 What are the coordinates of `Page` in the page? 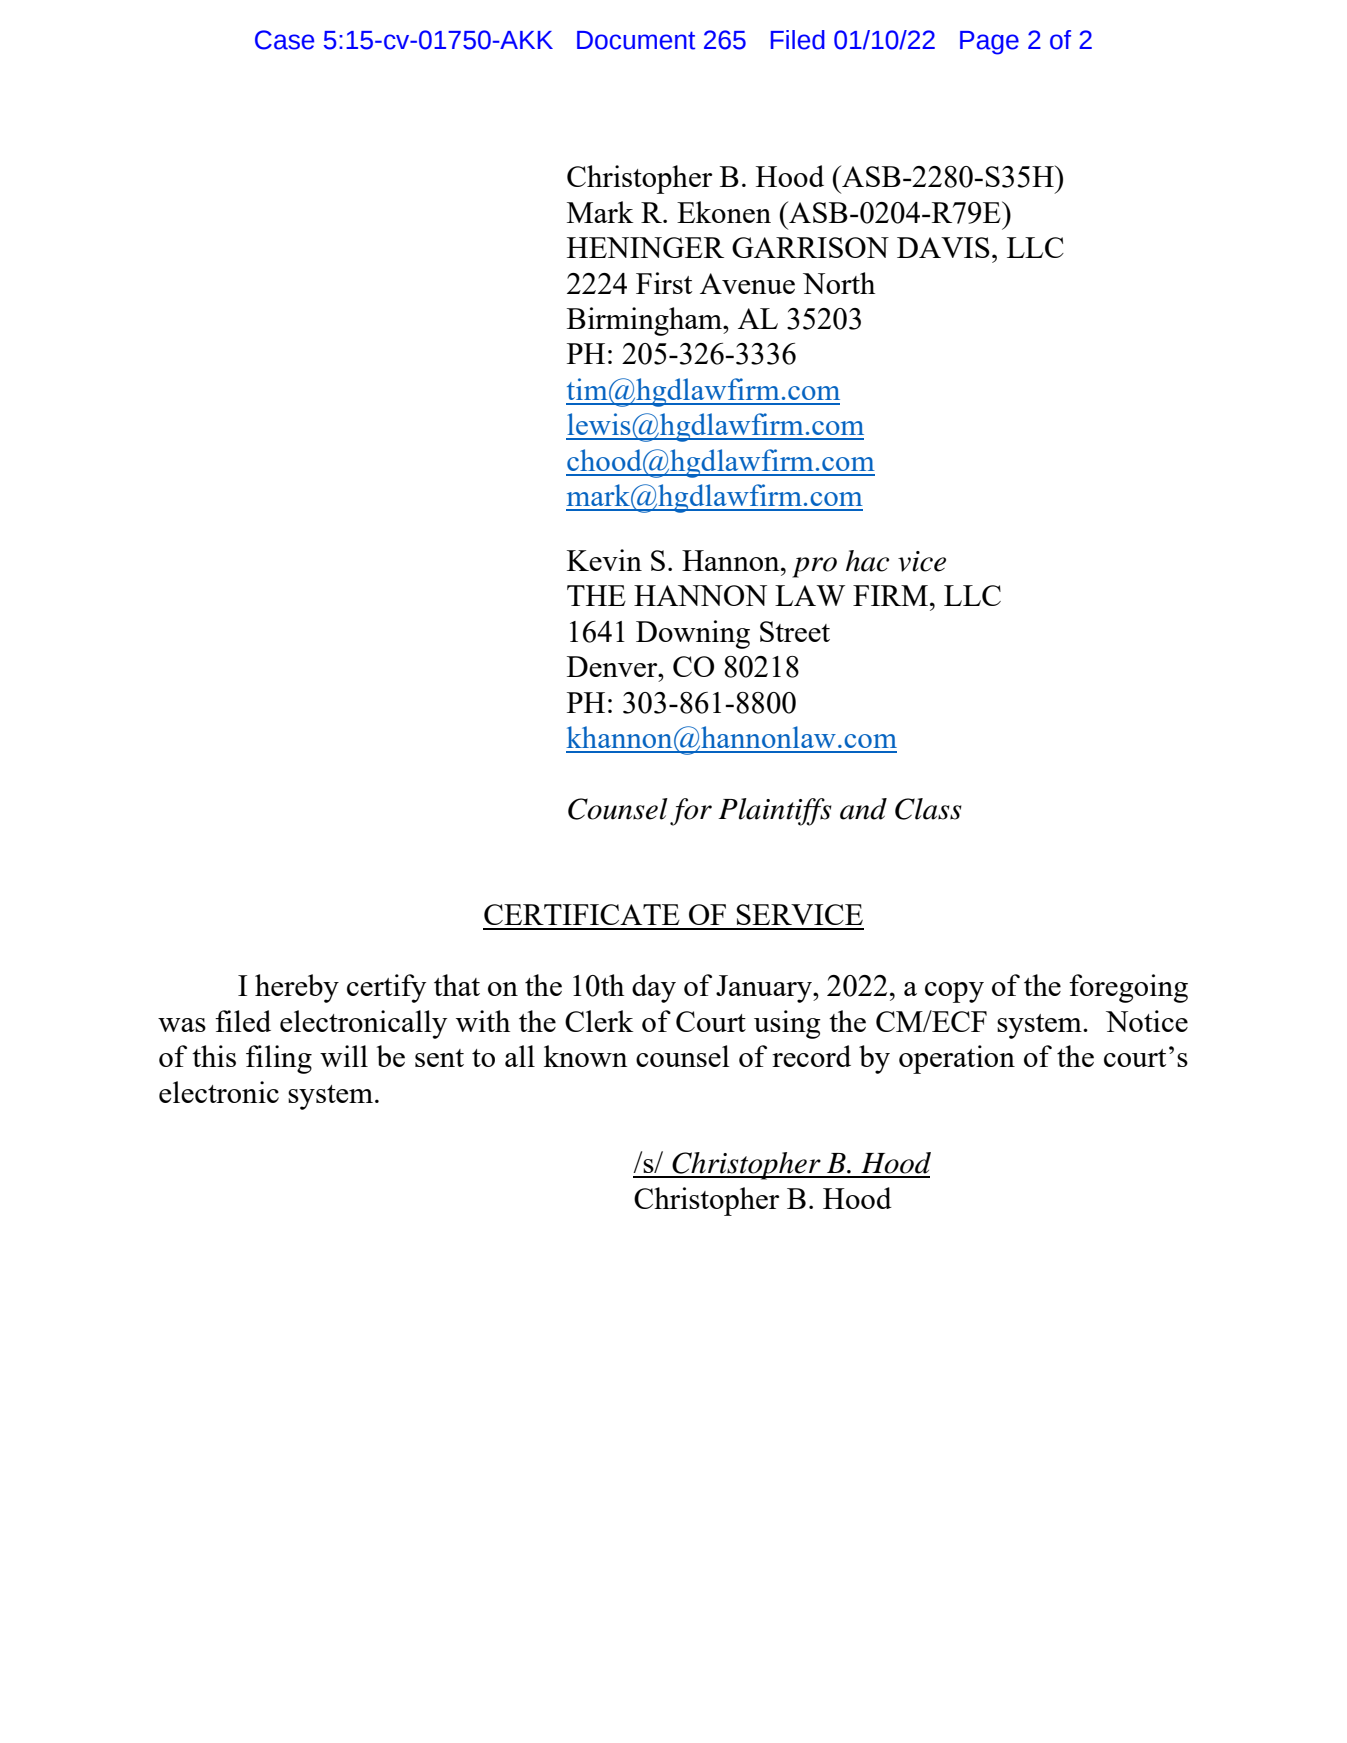 It's located at (989, 43).
